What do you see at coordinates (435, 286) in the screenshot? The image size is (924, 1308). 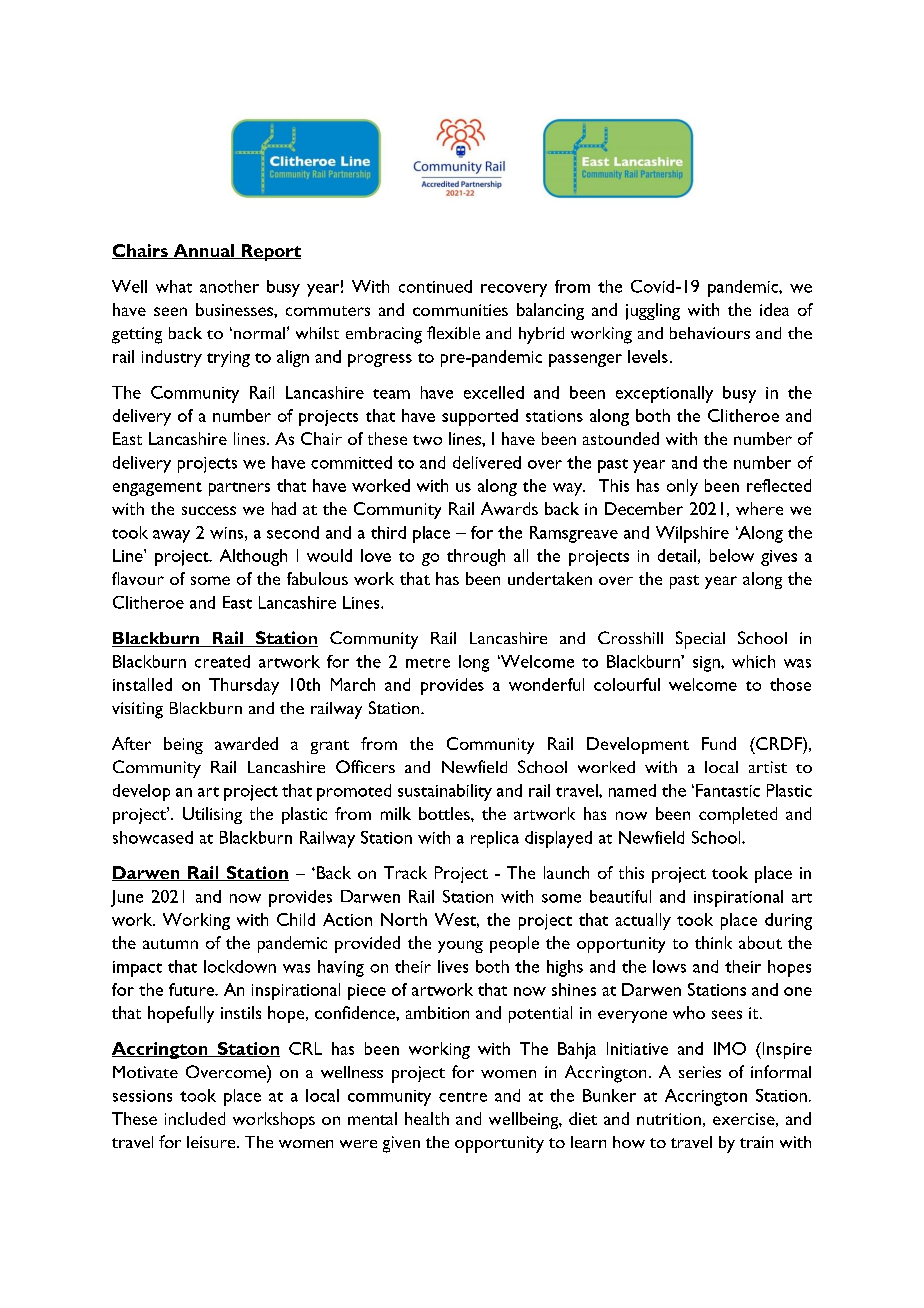 I see `continued` at bounding box center [435, 286].
